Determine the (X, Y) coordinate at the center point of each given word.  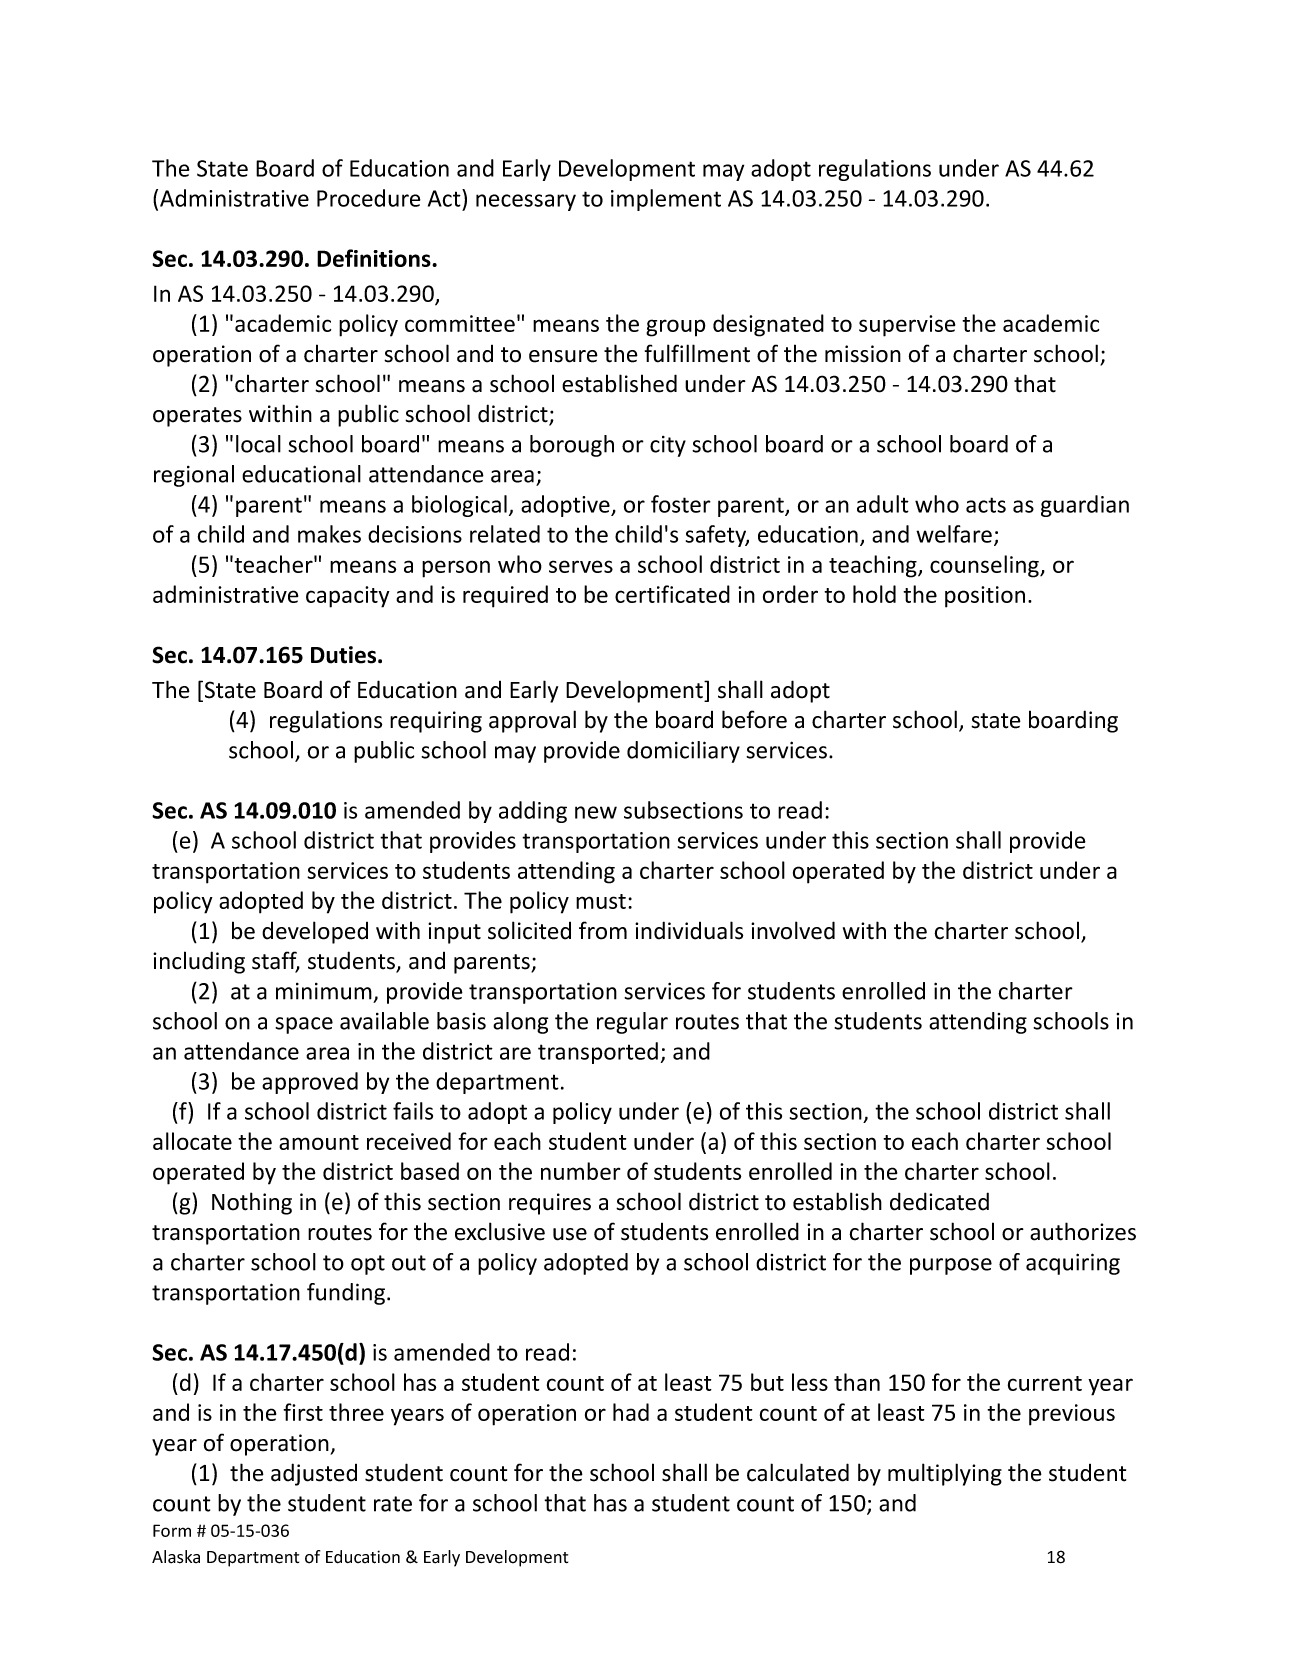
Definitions (375, 258)
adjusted (314, 1474)
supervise (907, 326)
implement (666, 200)
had (631, 1412)
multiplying (945, 1474)
